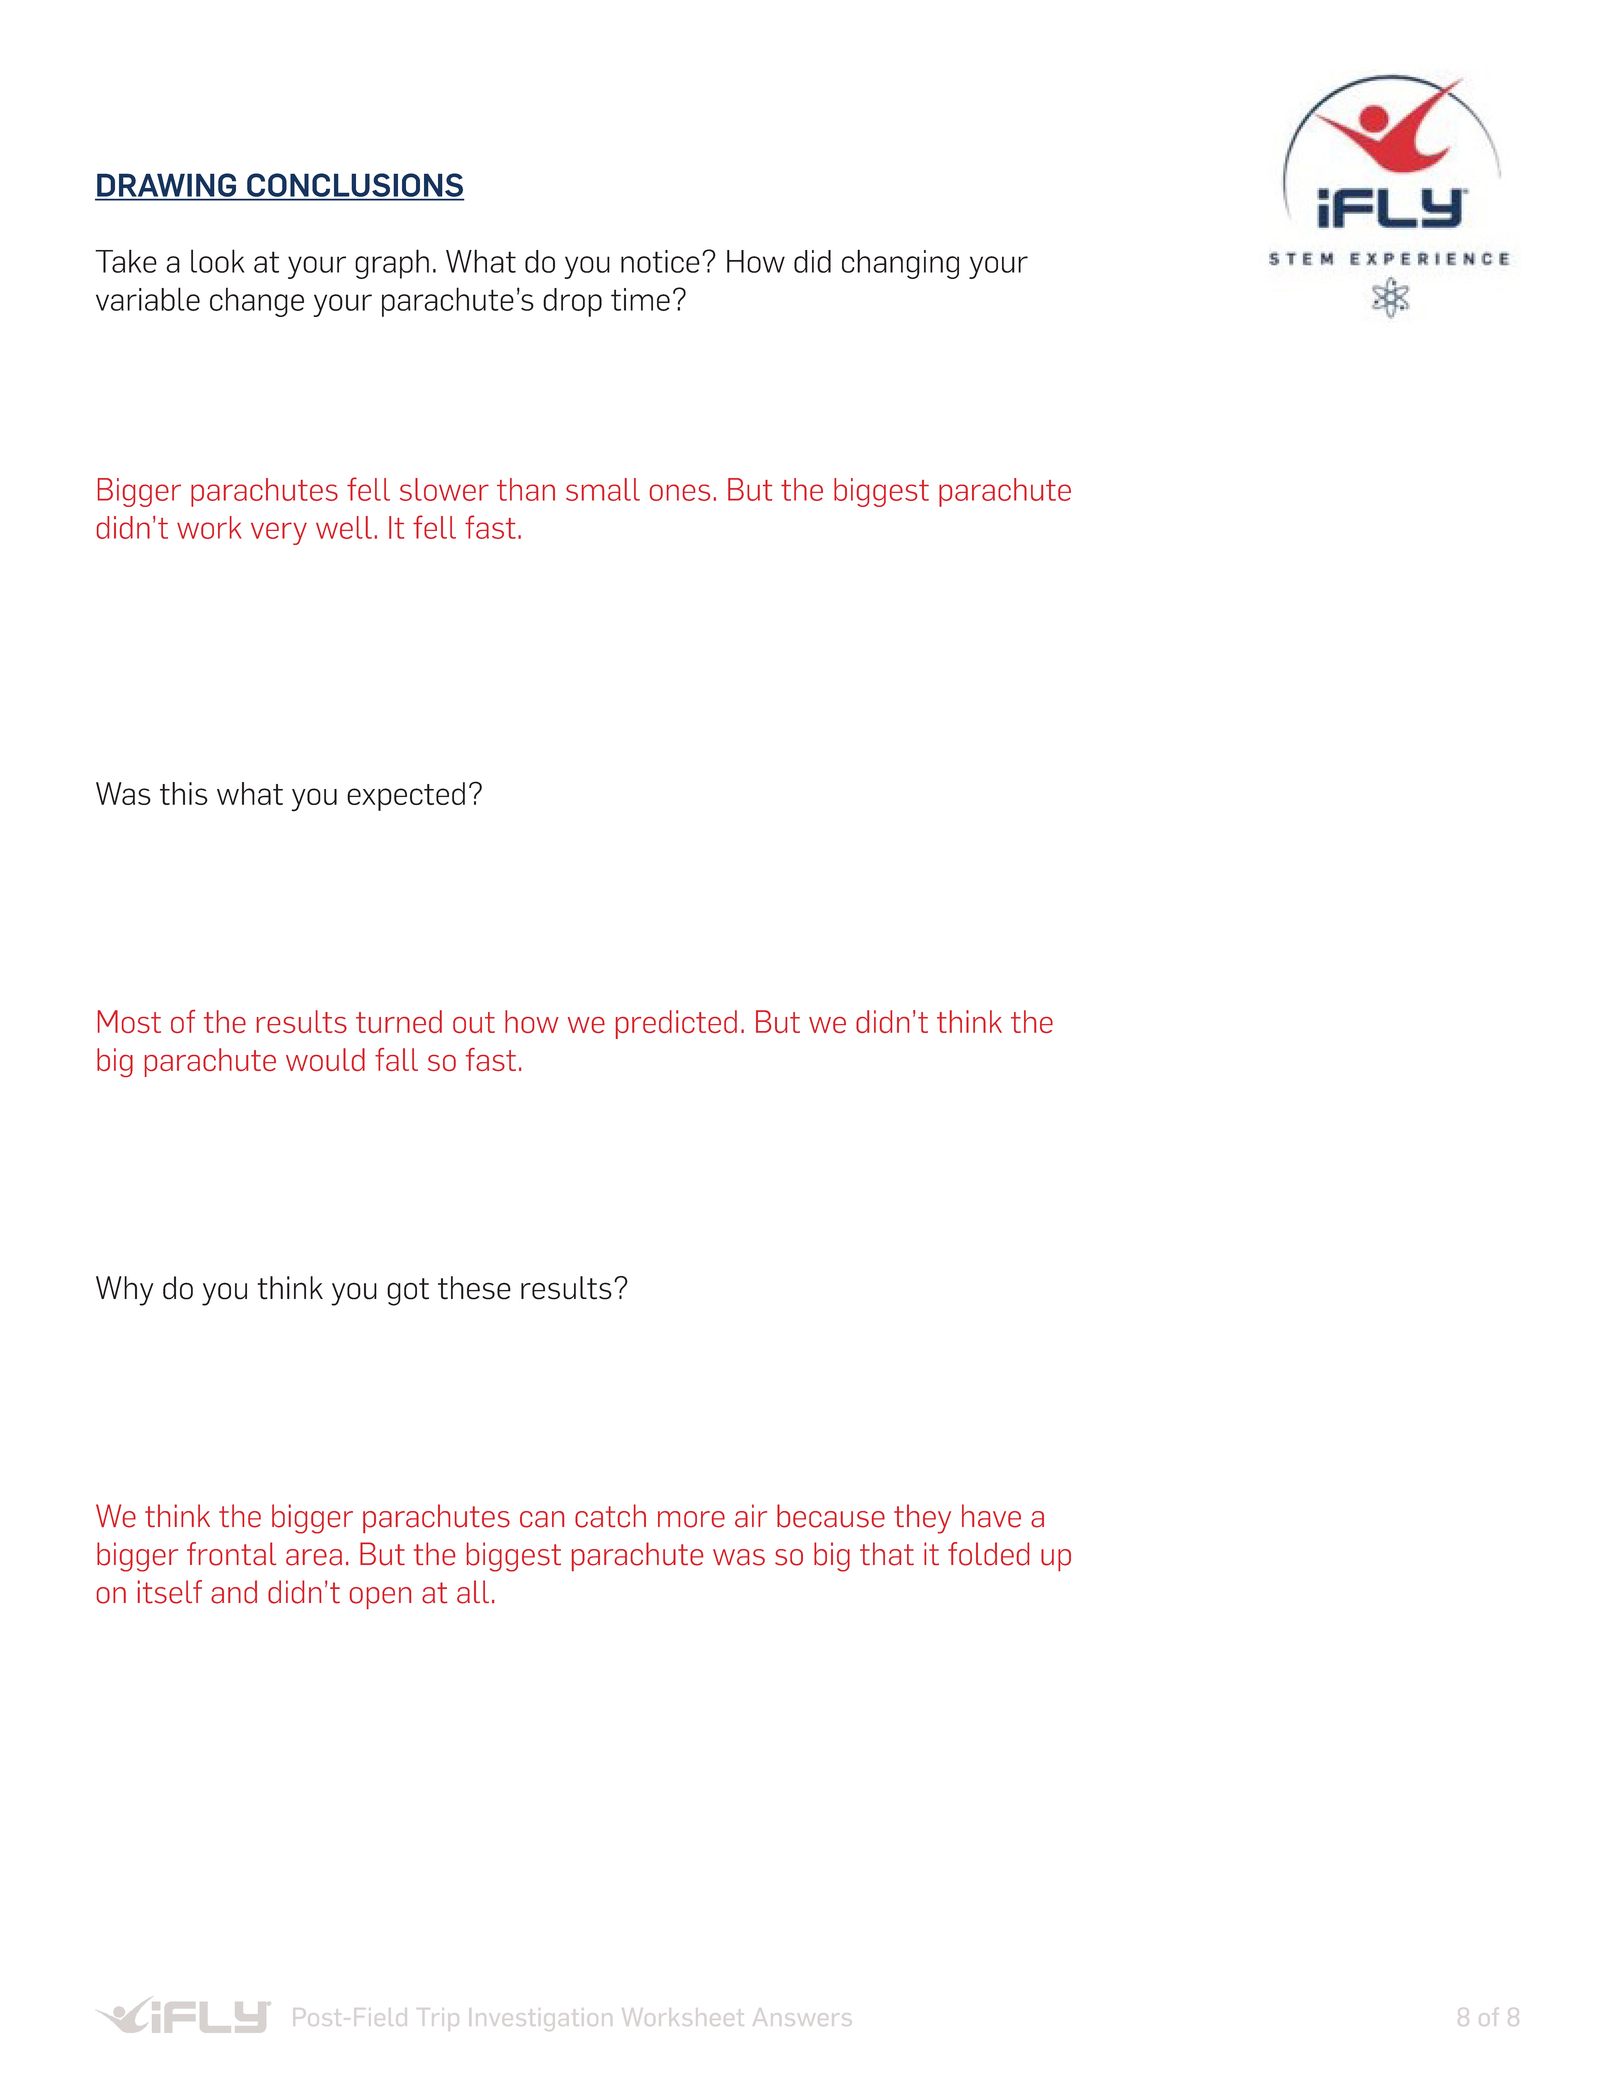  What do you see at coordinates (900, 264) in the document?
I see `changing` at bounding box center [900, 264].
